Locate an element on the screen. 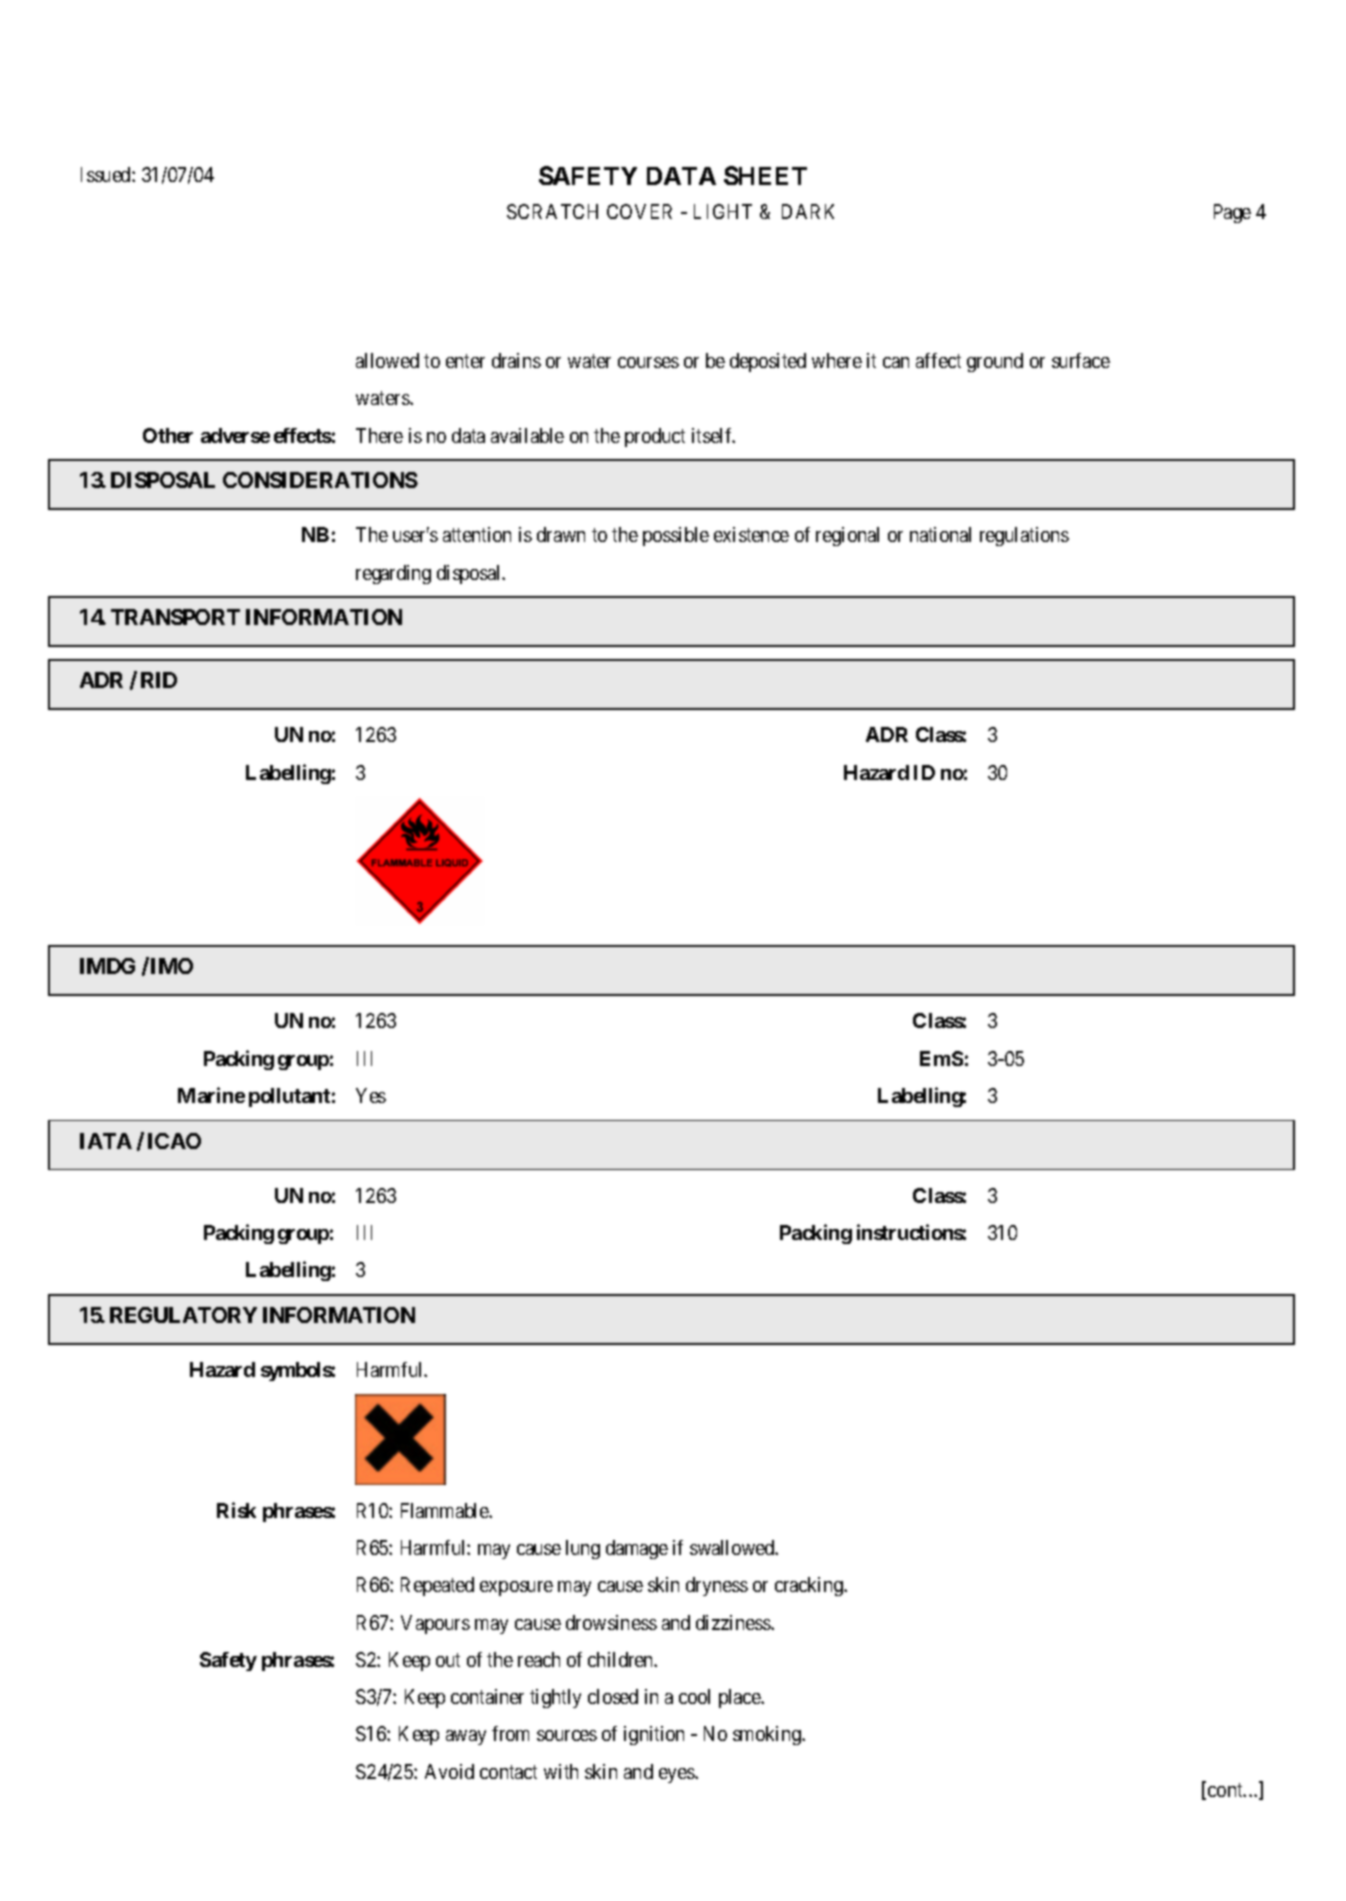  pollutant is located at coordinates (289, 1097).
